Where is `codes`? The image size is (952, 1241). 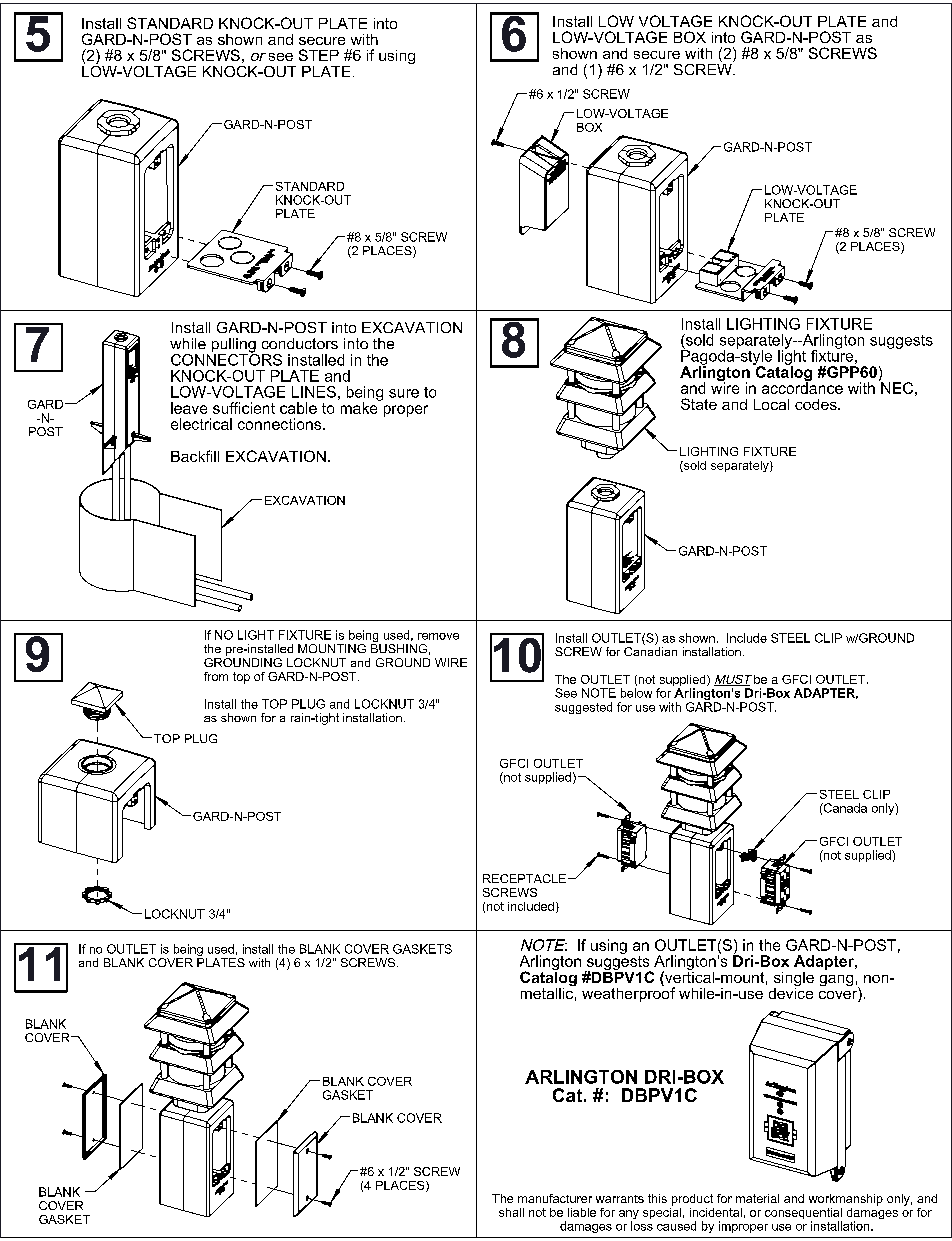
codes is located at coordinates (817, 404).
